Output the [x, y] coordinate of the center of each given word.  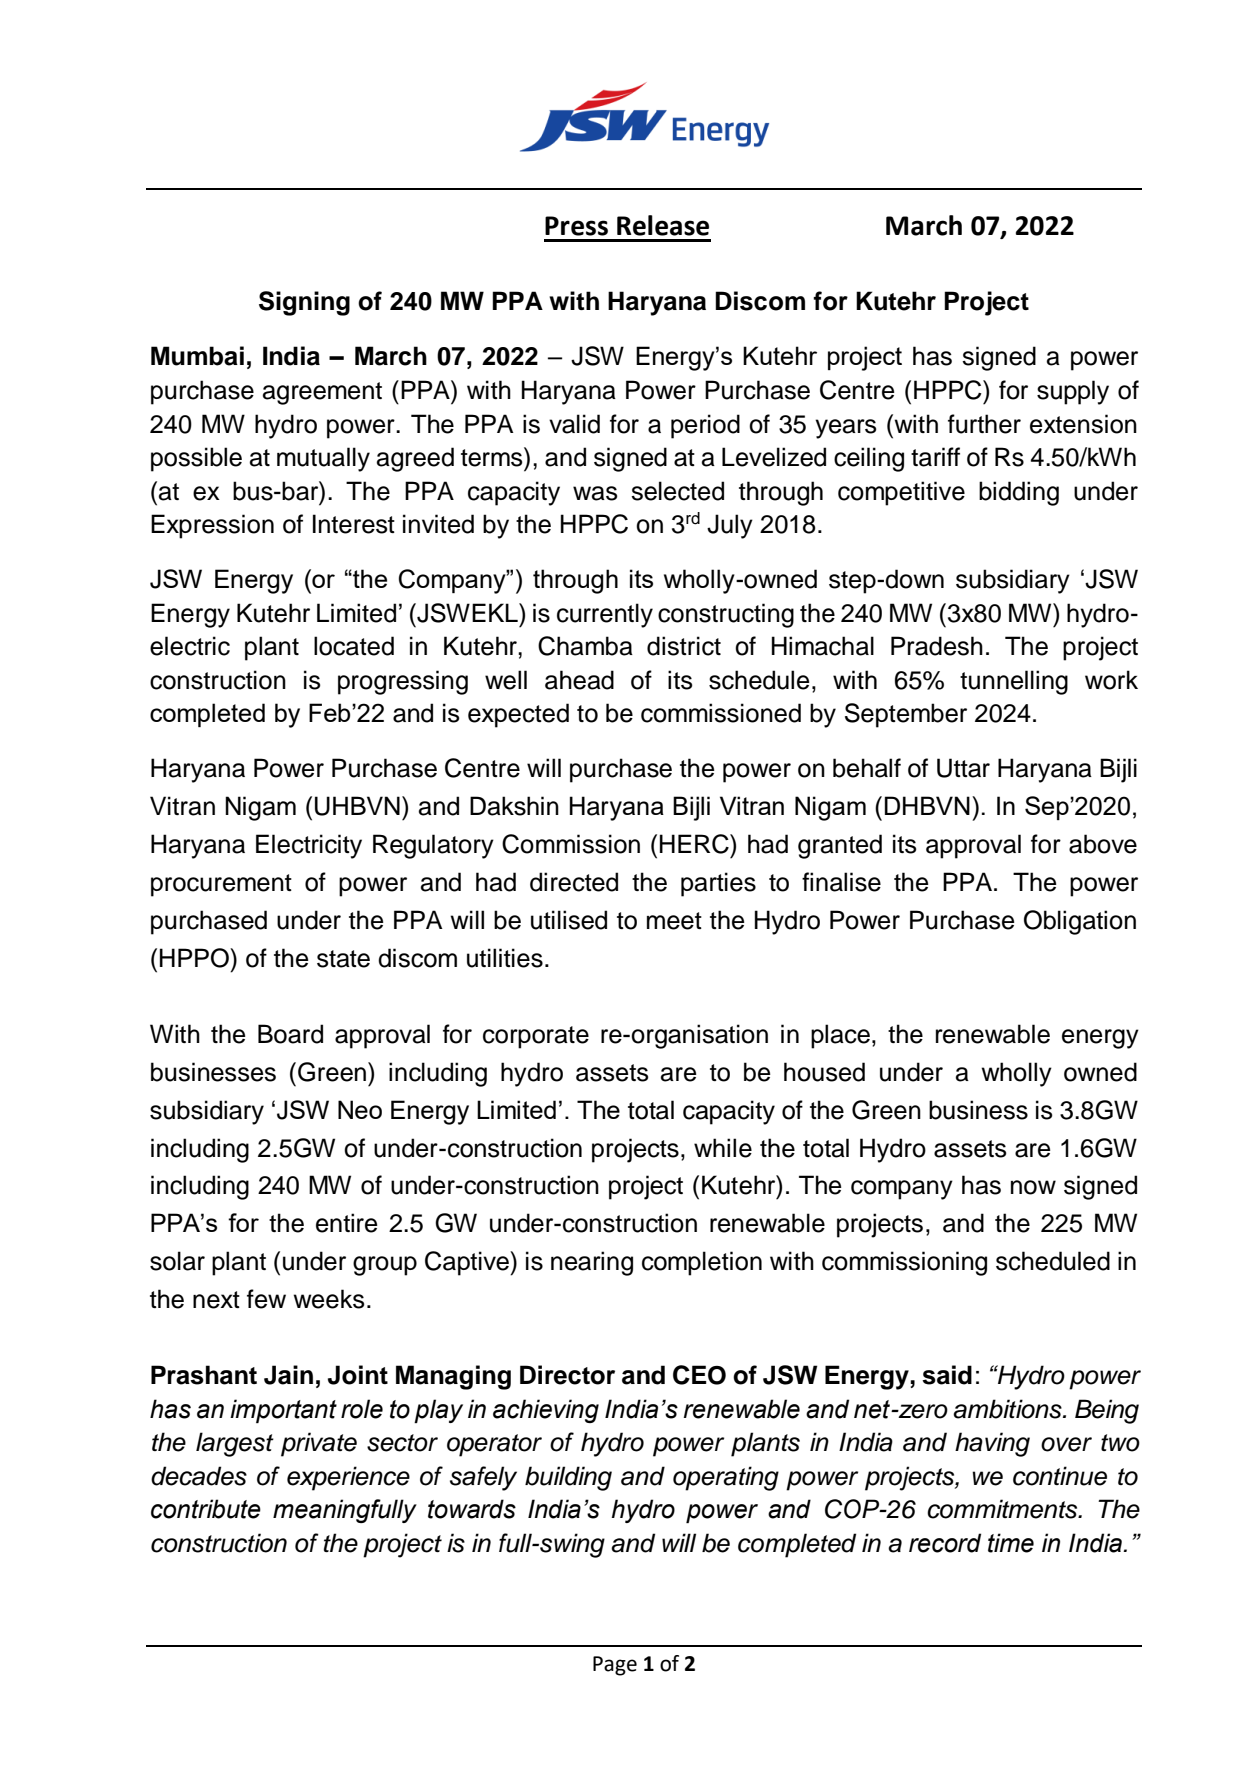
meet [674, 921]
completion [702, 1263]
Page [615, 1666]
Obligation [1080, 922]
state [343, 959]
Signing [304, 303]
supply [1073, 392]
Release [663, 225]
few [266, 1299]
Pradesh [937, 646]
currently [605, 615]
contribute [206, 1509]
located [354, 646]
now [1033, 1187]
